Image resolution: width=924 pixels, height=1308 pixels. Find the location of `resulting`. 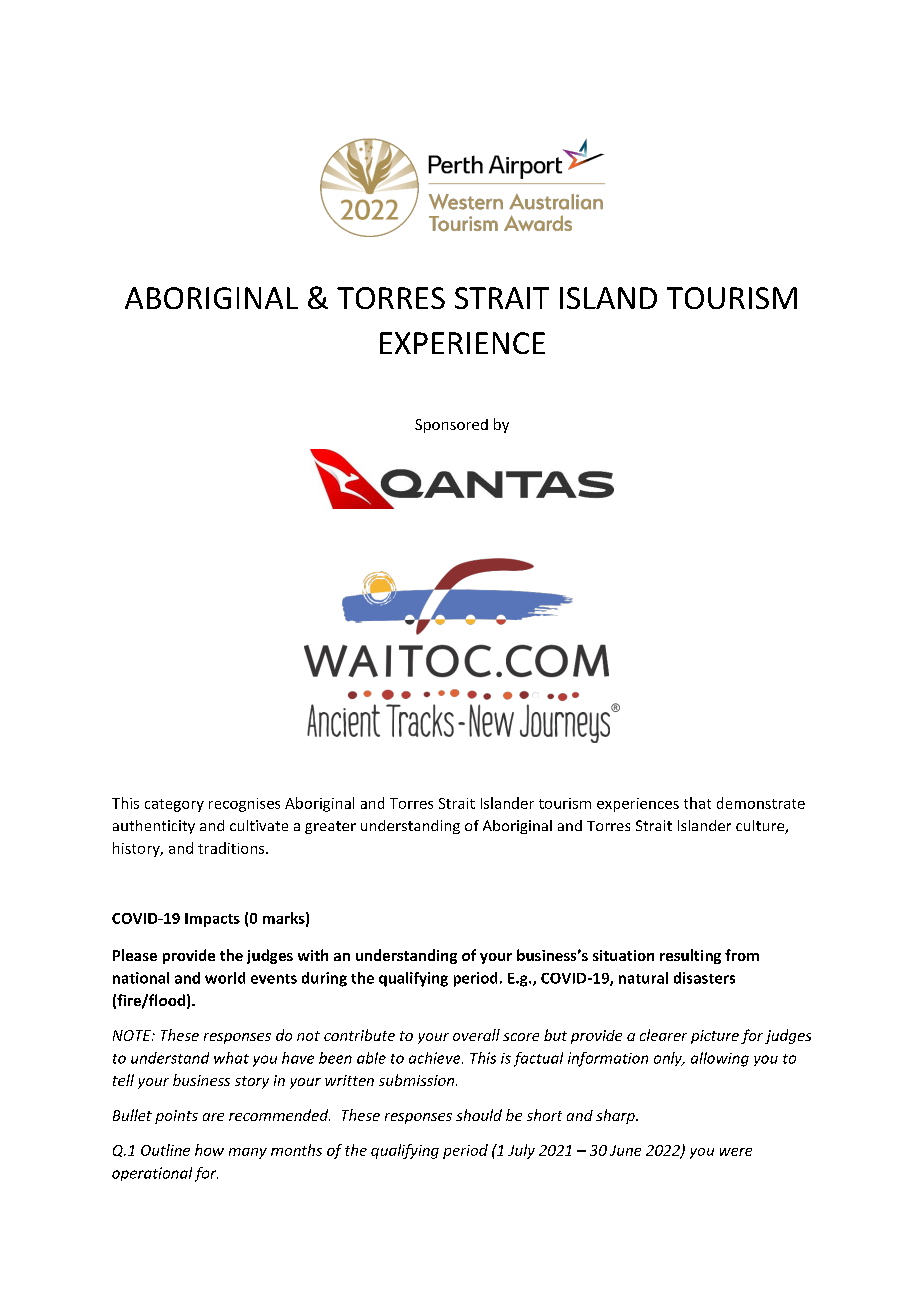

resulting is located at coordinates (690, 956).
